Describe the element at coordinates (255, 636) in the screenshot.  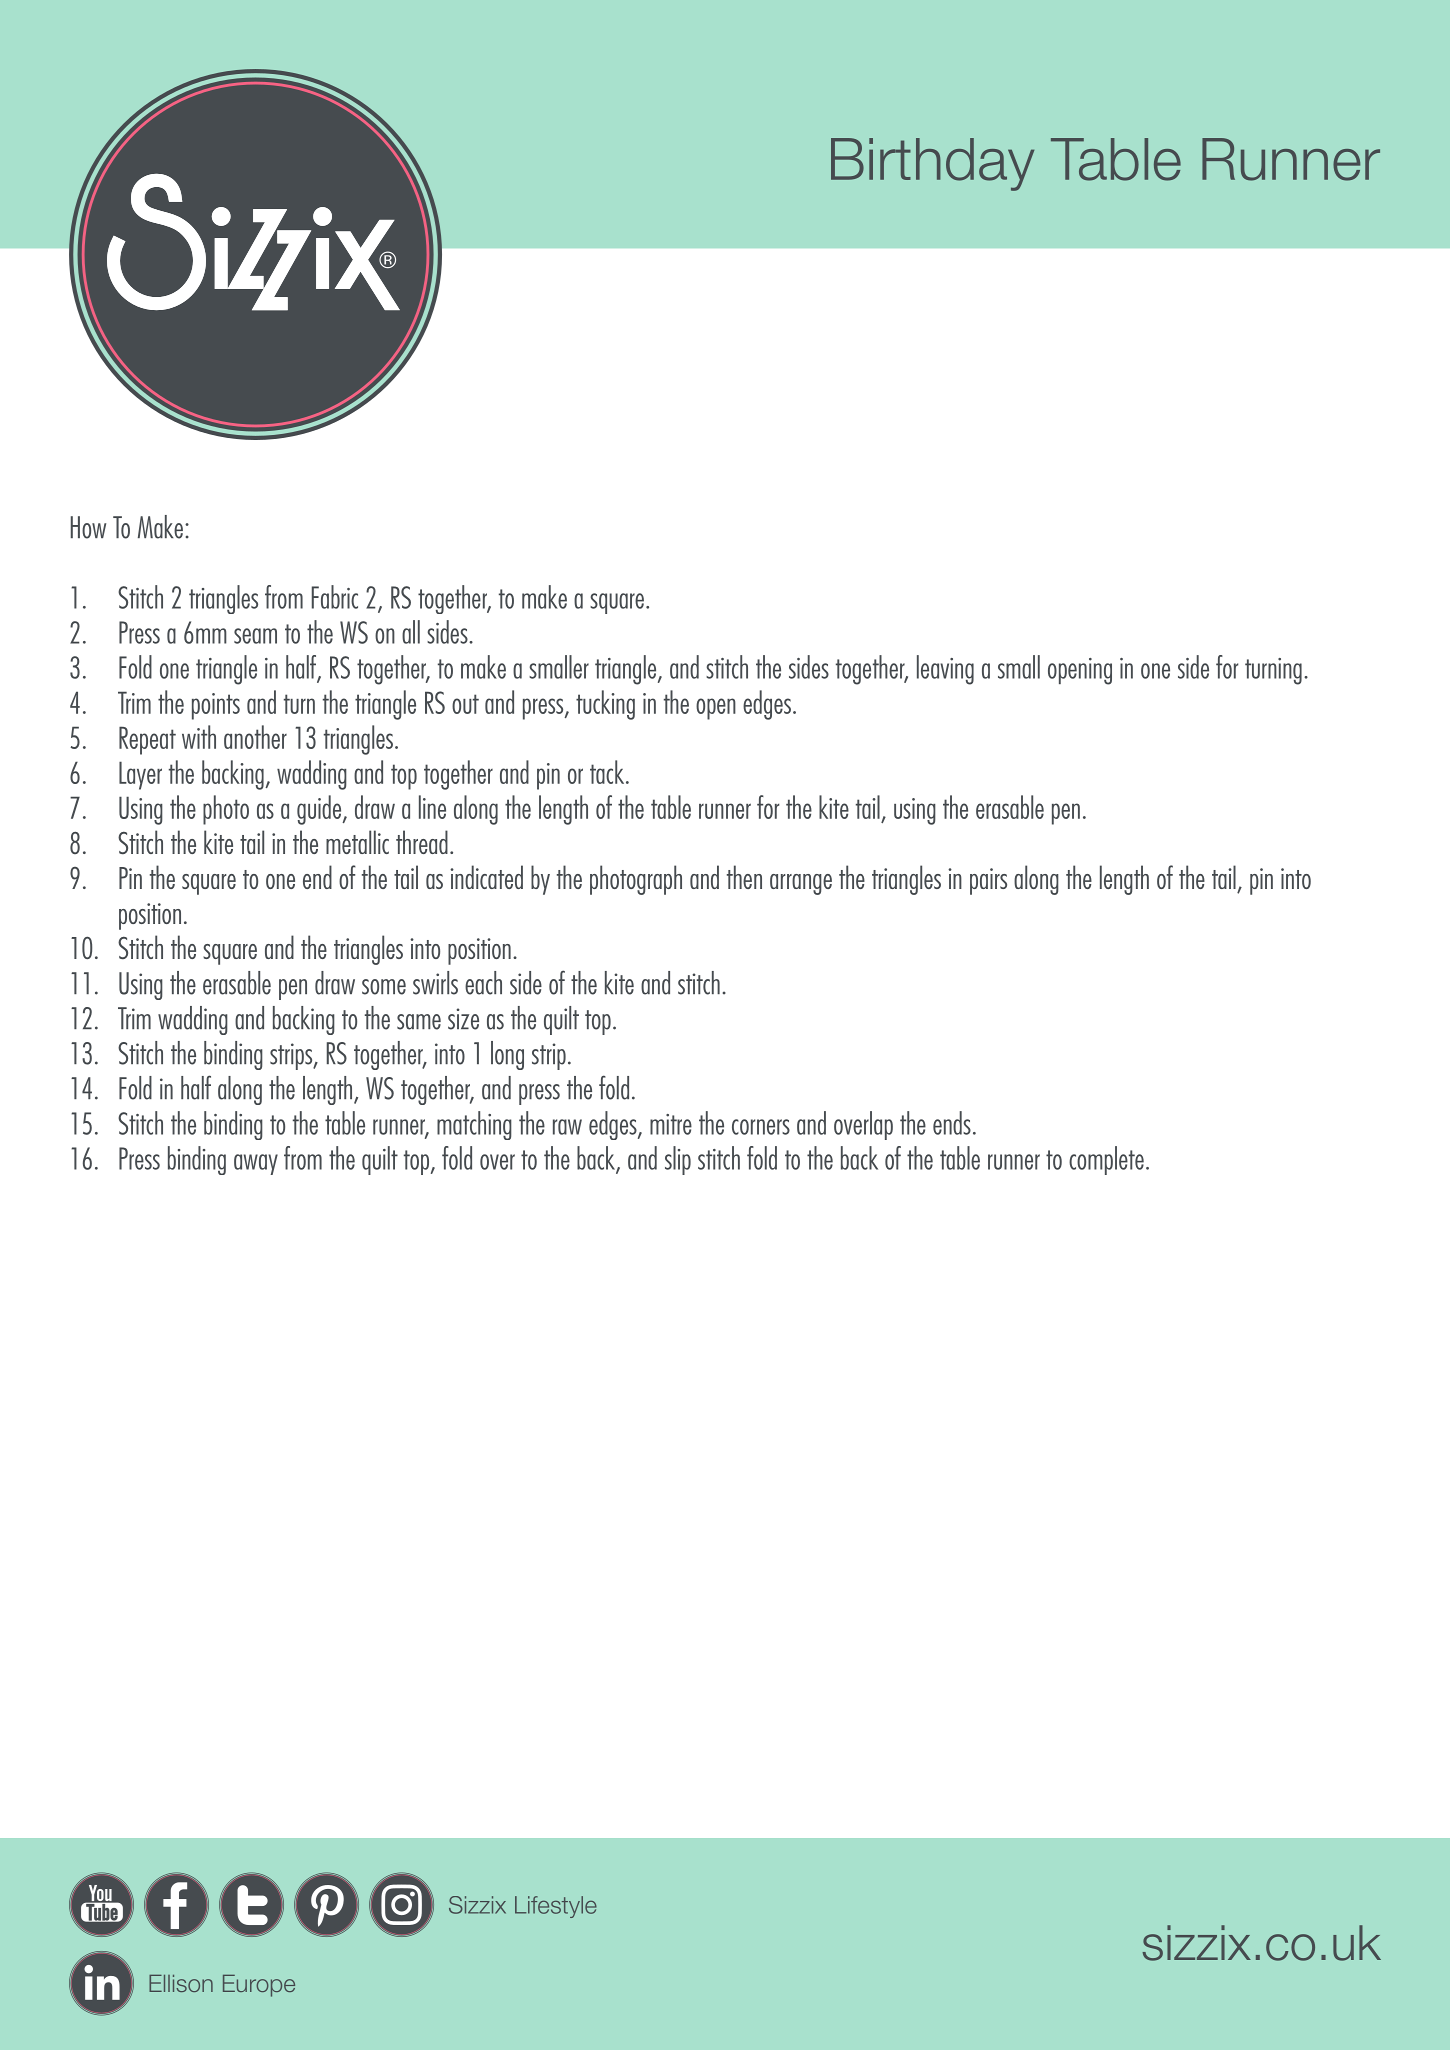
I see `seam` at that location.
